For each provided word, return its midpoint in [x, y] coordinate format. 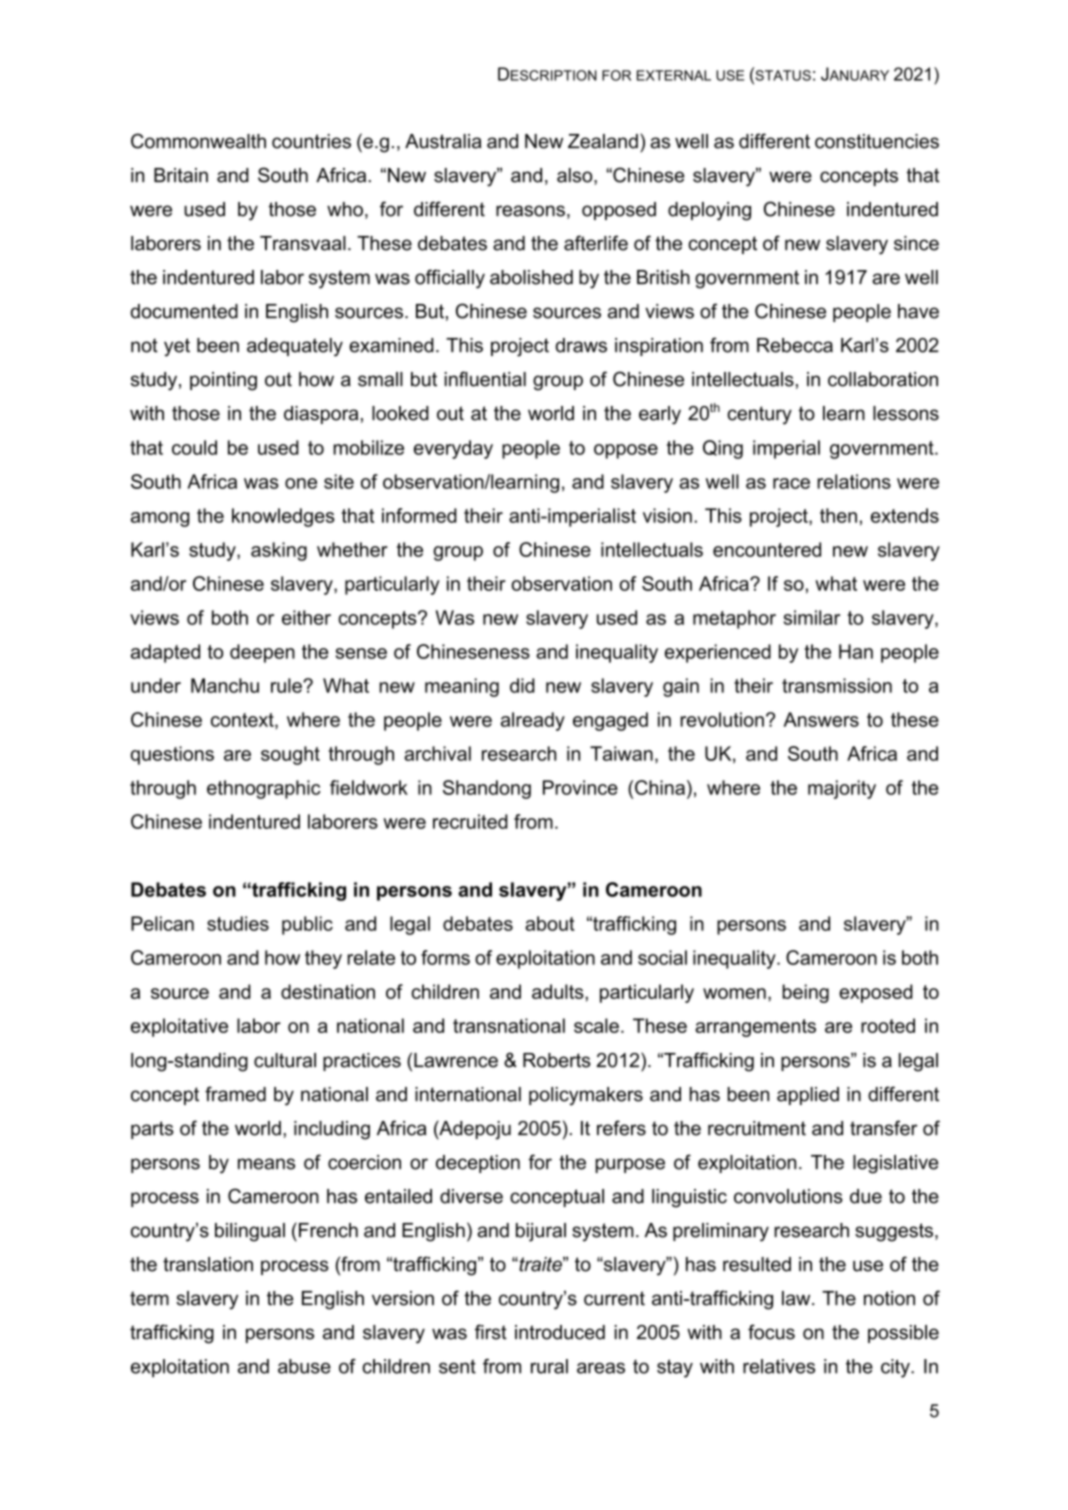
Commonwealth [198, 141]
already [533, 721]
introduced [560, 1332]
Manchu [225, 685]
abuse [304, 1366]
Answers [821, 719]
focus [771, 1332]
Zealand [603, 141]
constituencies [877, 141]
